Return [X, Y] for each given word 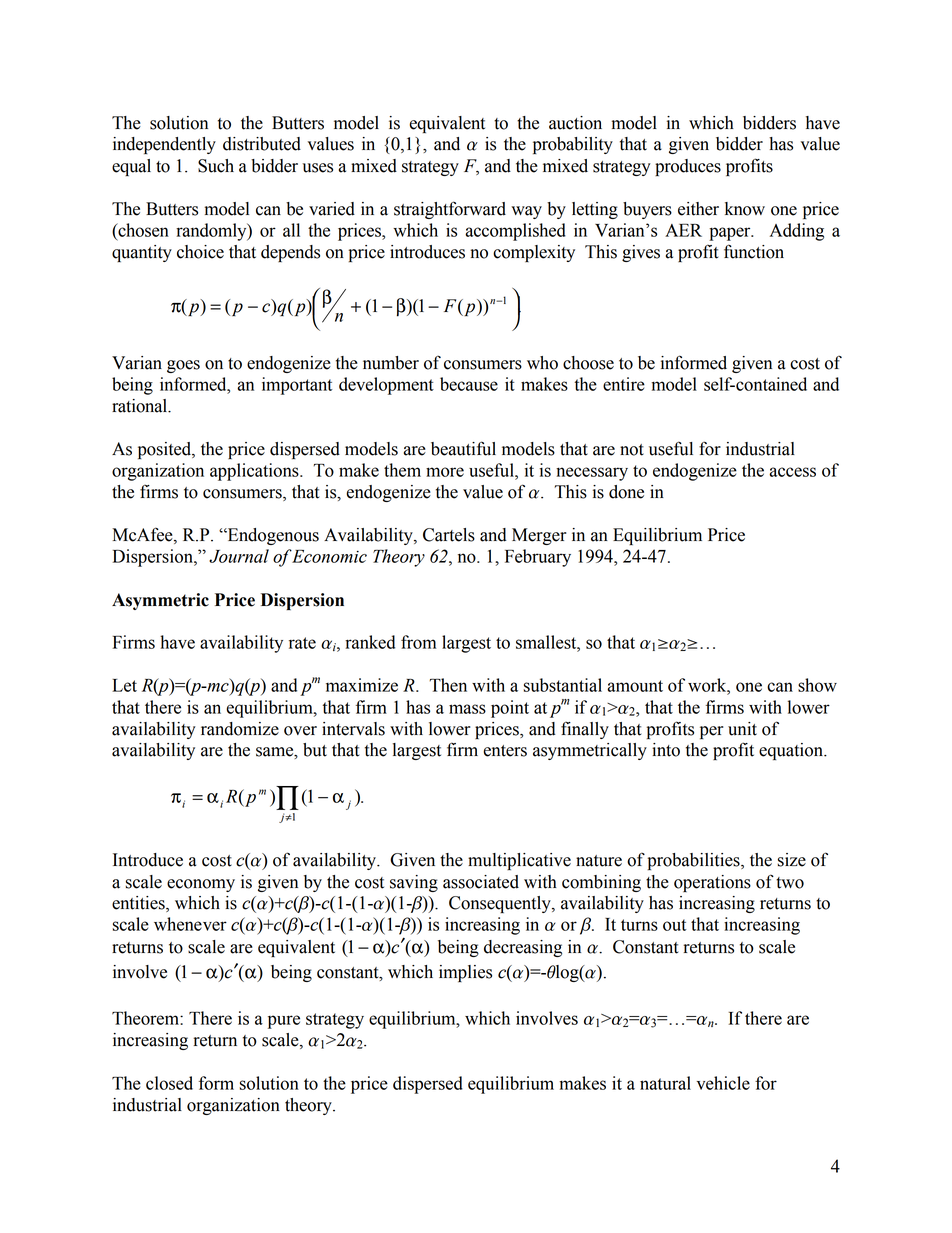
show [817, 685]
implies [465, 973]
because [469, 384]
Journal [239, 556]
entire [624, 384]
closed [169, 1083]
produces [688, 167]
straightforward [450, 210]
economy [201, 885]
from [418, 642]
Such [216, 166]
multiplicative [519, 861]
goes [183, 366]
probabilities [695, 861]
